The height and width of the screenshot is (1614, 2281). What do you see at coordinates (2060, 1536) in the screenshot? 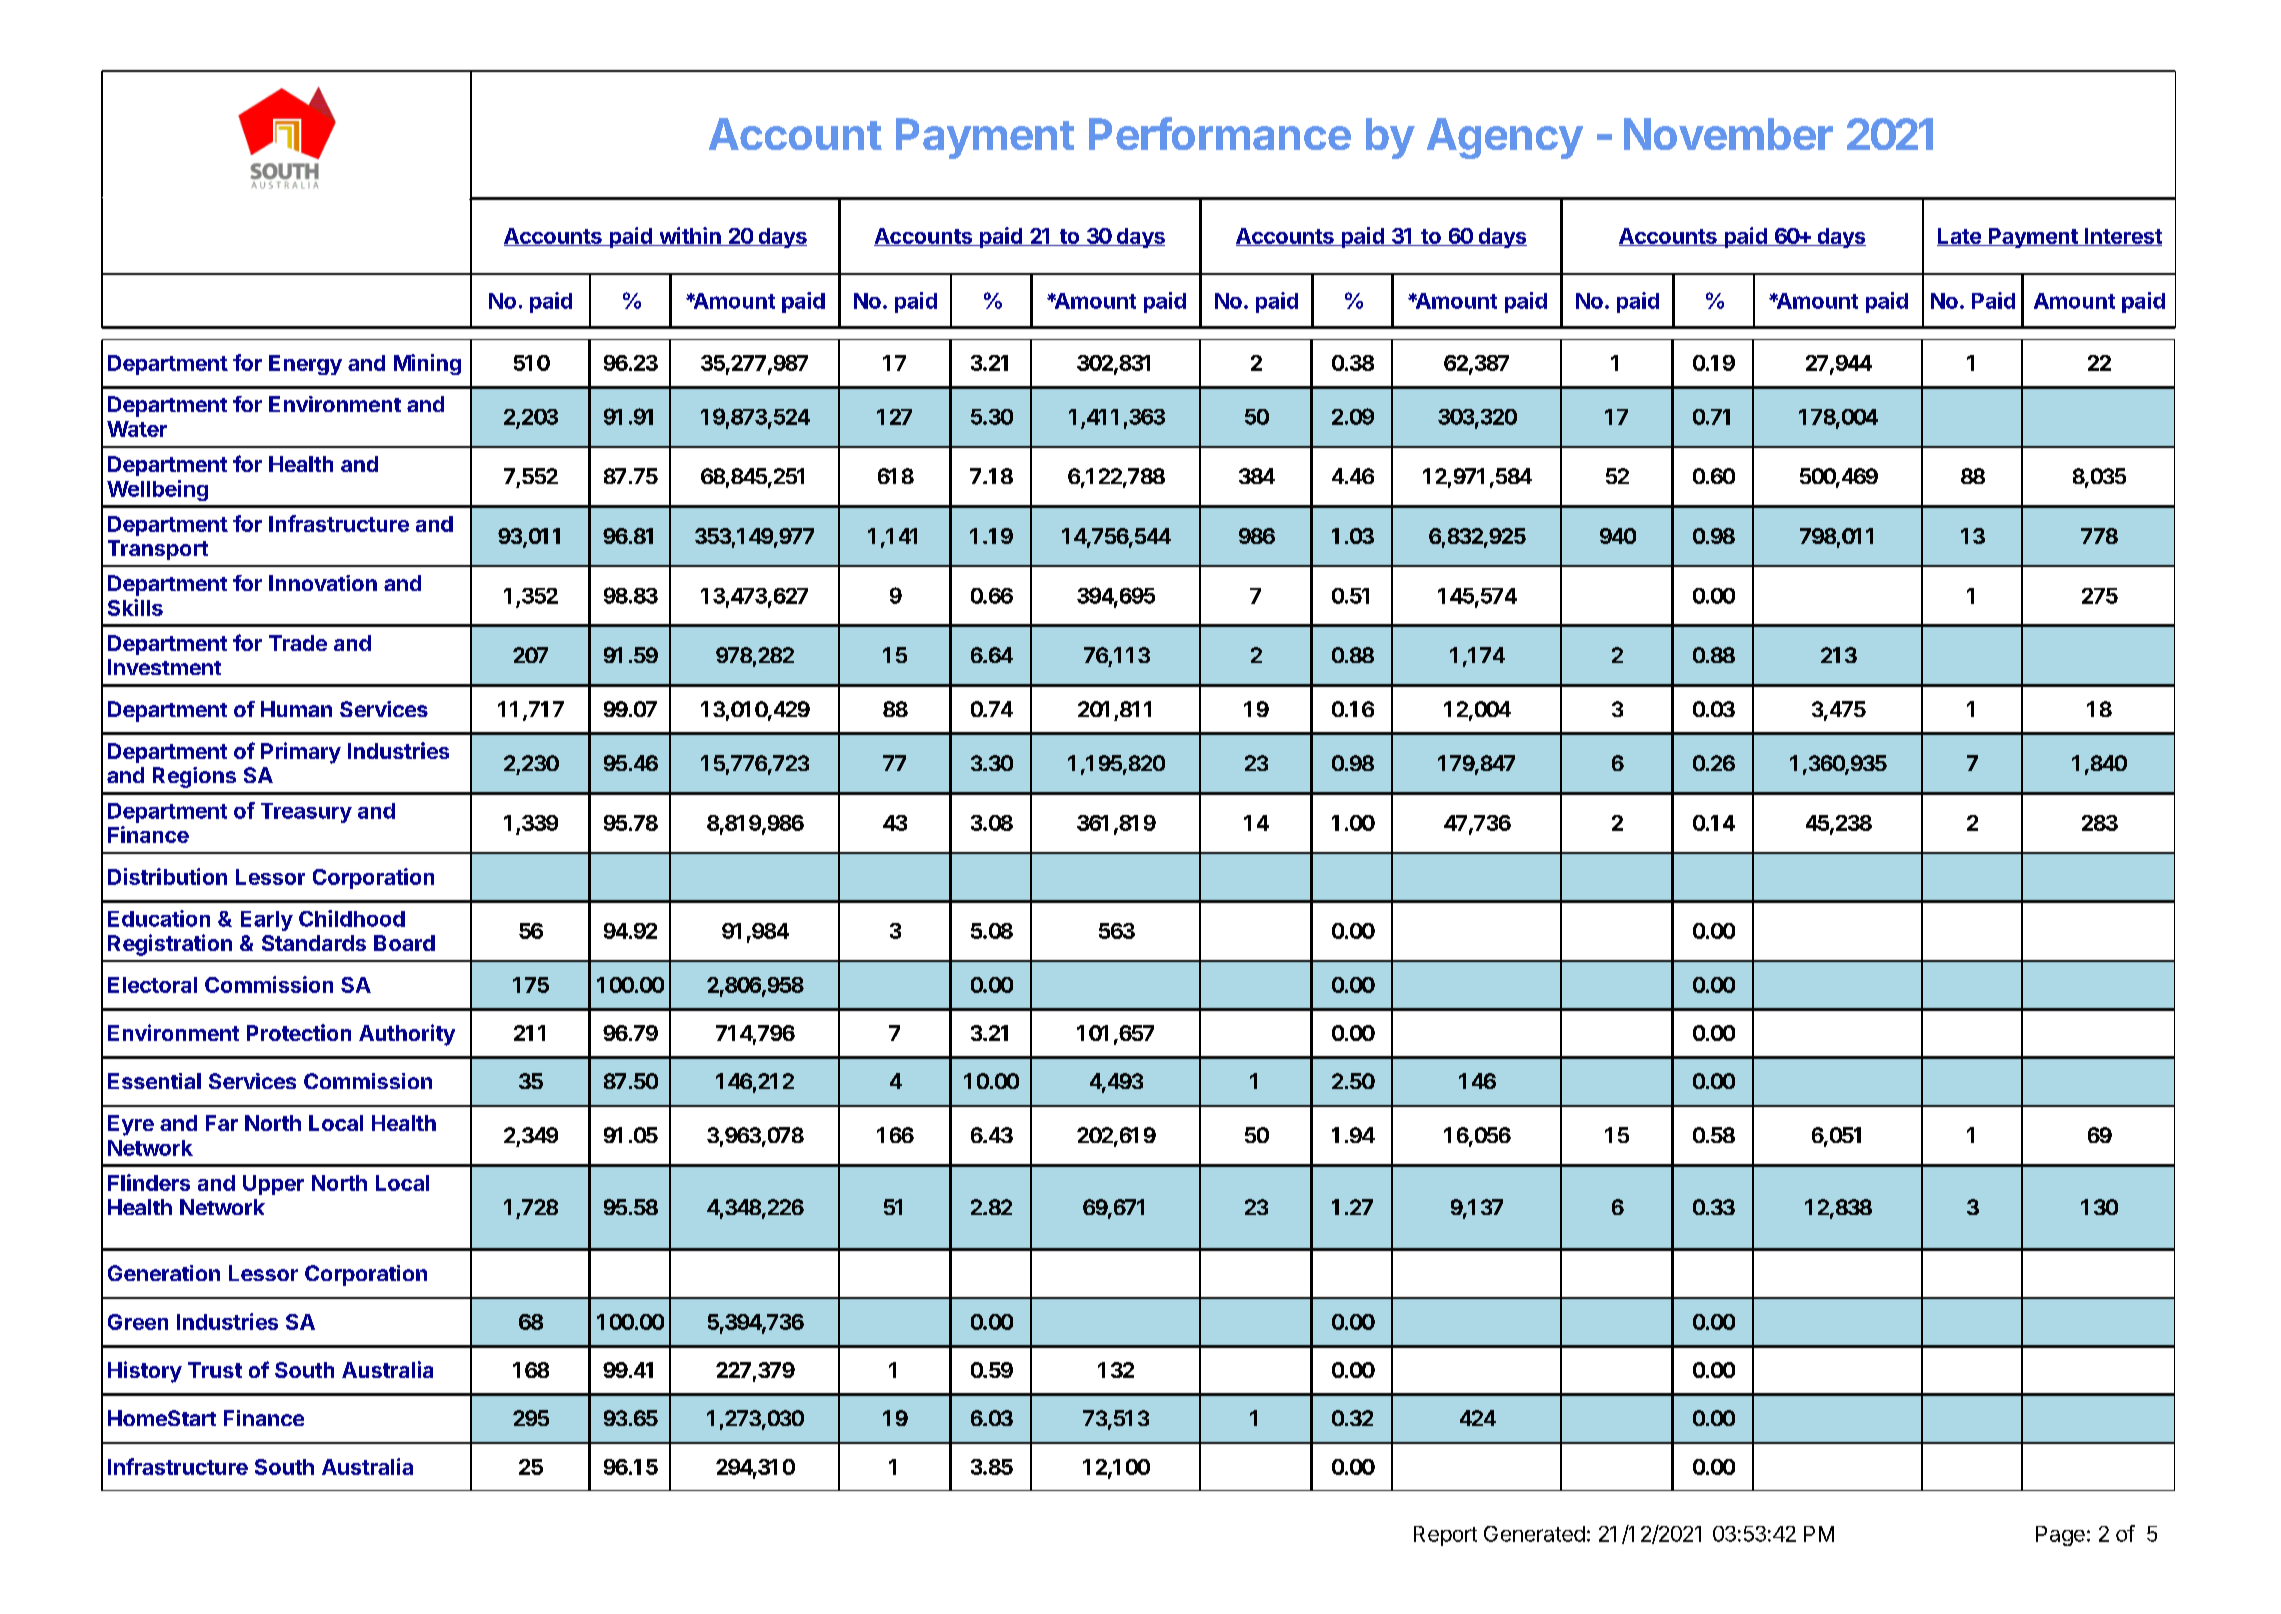
I see `Page` at bounding box center [2060, 1536].
